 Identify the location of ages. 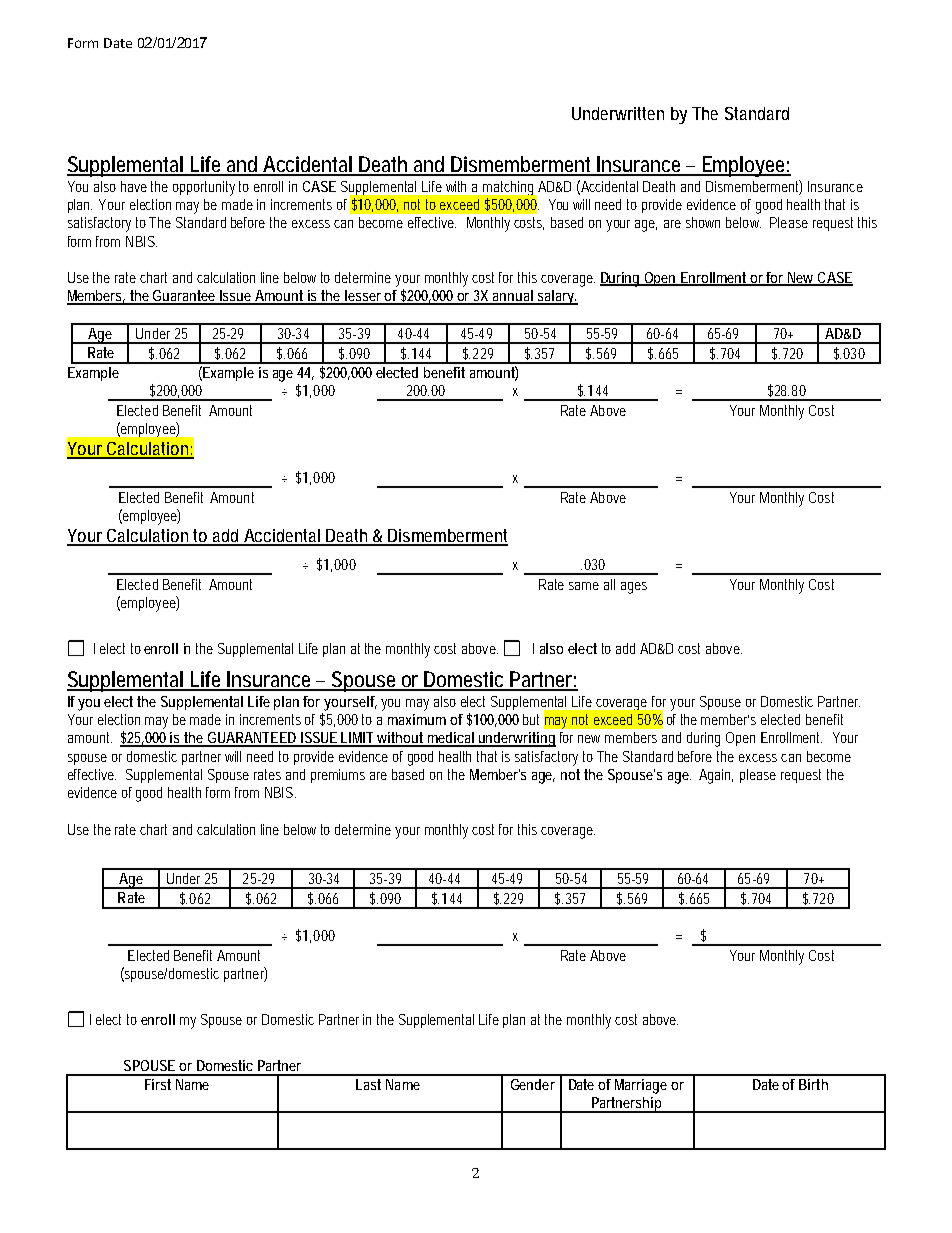
(634, 588).
